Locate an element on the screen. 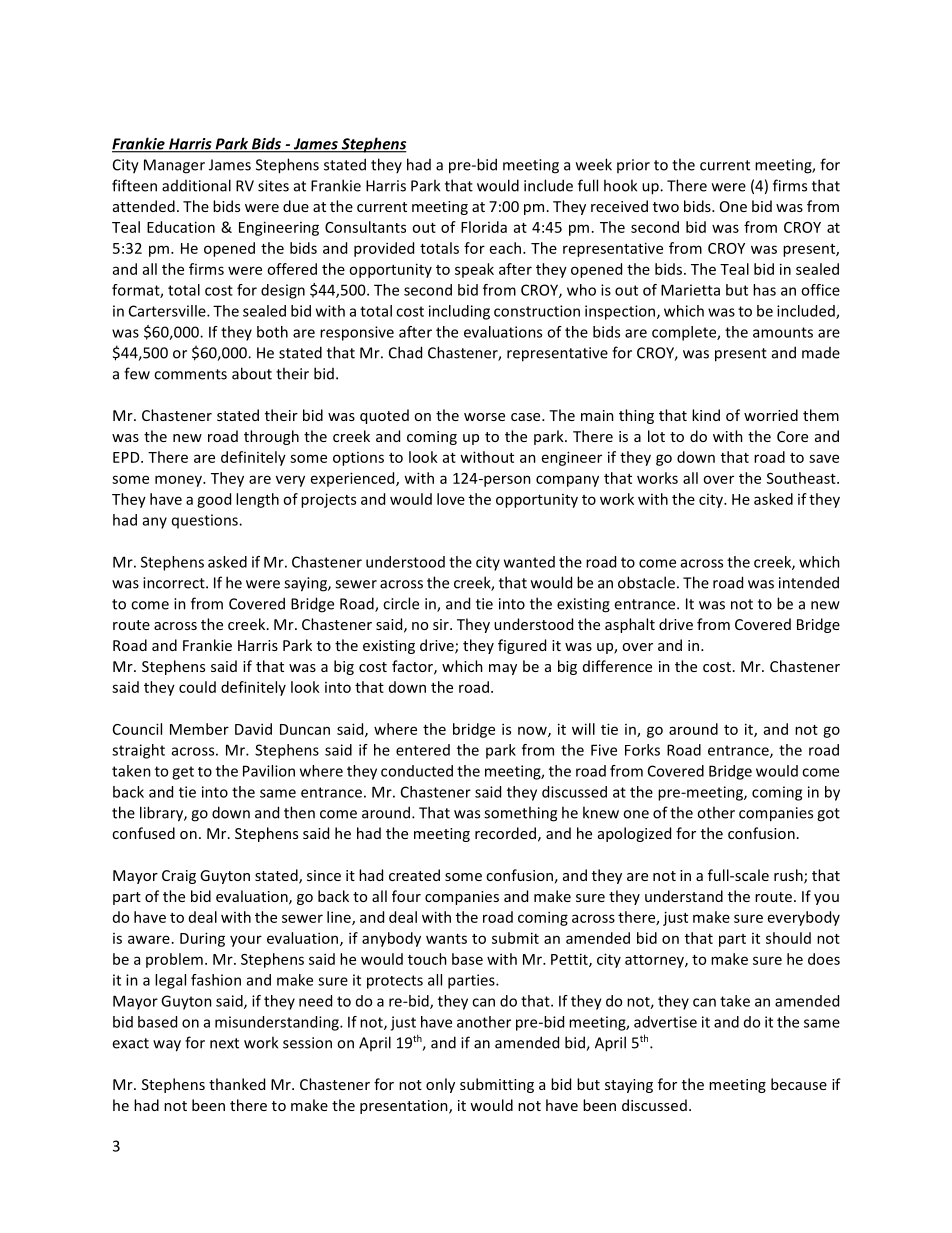  only is located at coordinates (440, 1085).
